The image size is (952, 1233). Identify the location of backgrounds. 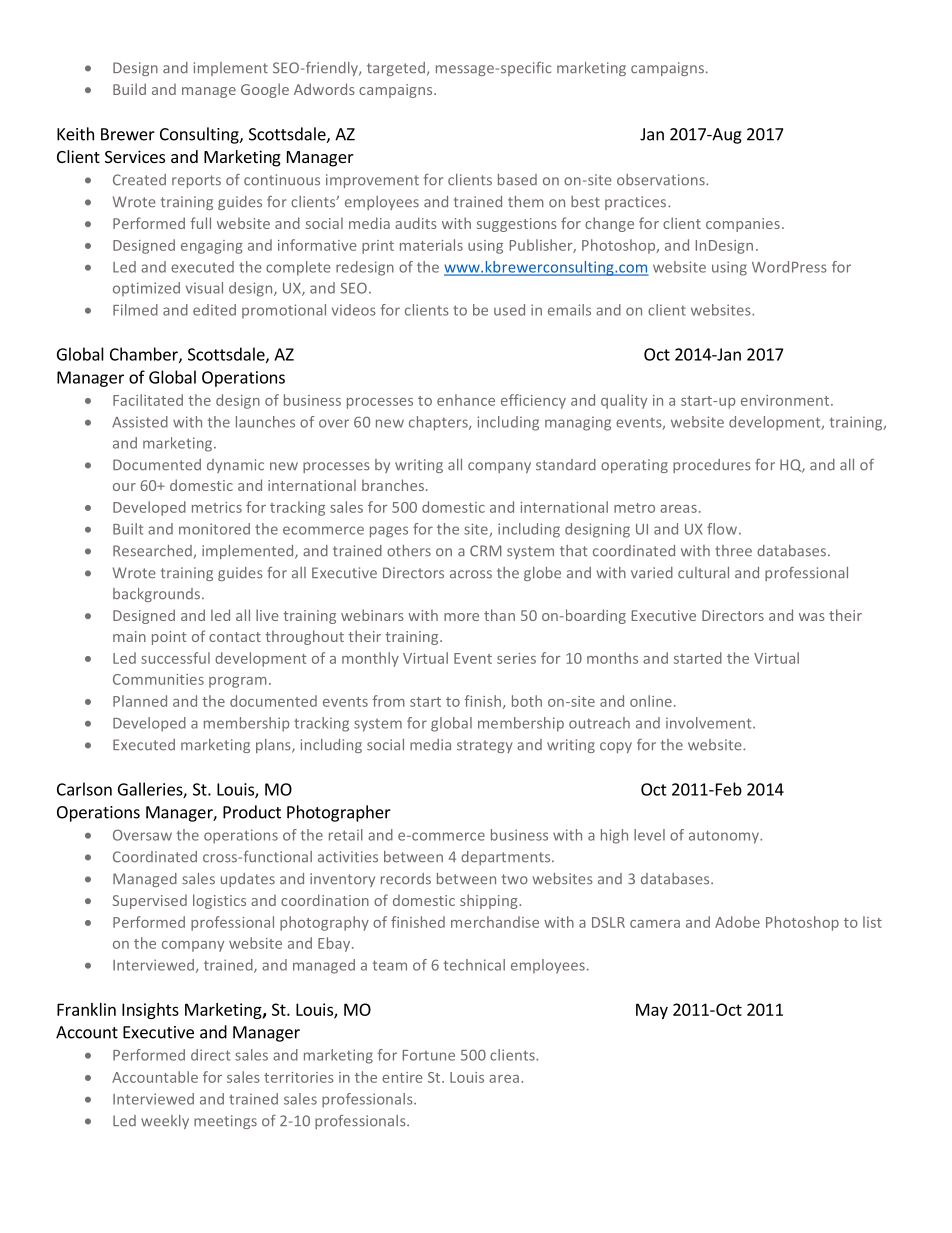
(158, 595).
